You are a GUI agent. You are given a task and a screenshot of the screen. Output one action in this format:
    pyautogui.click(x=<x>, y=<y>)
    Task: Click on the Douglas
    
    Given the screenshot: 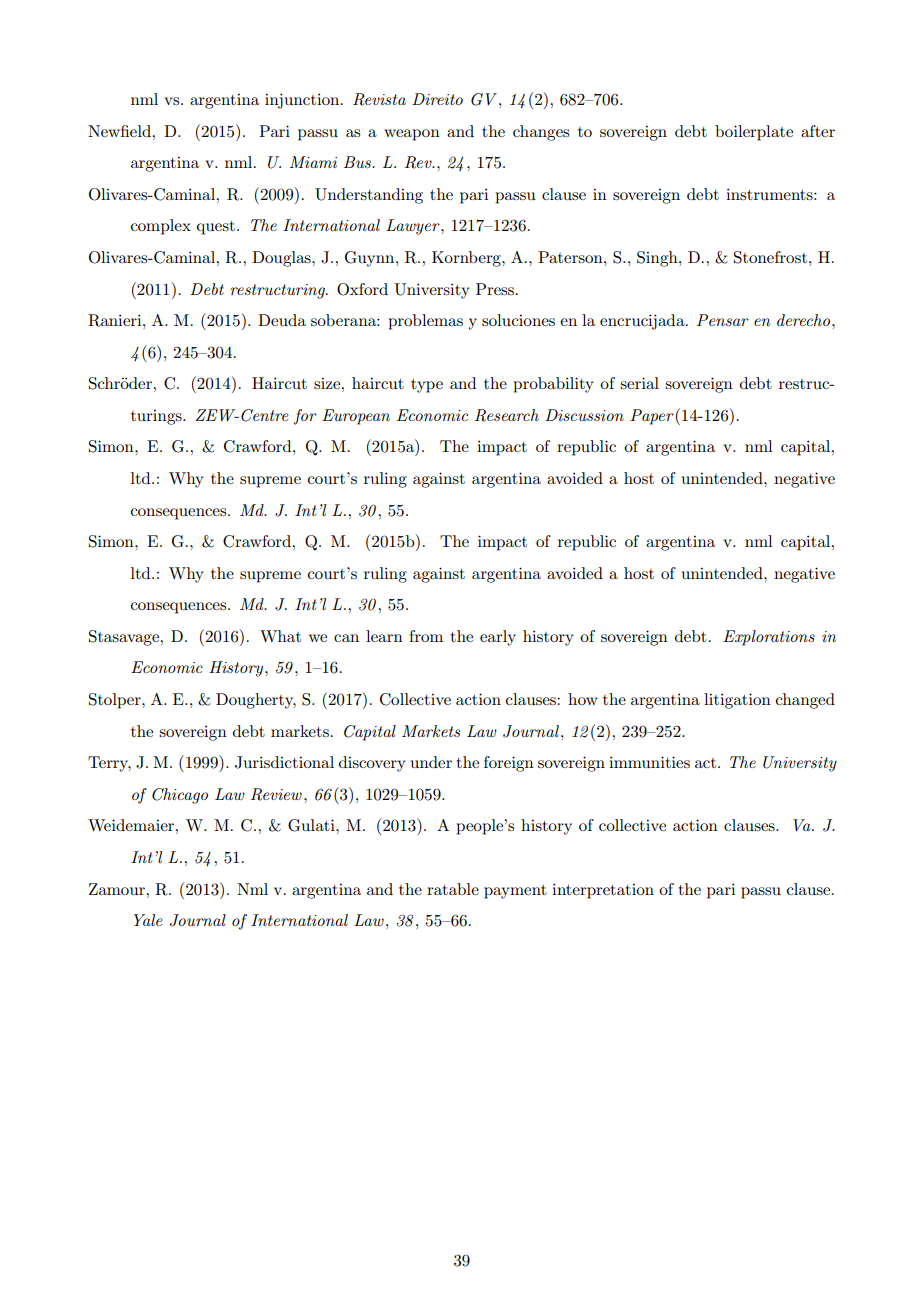 What is the action you would take?
    pyautogui.click(x=282, y=259)
